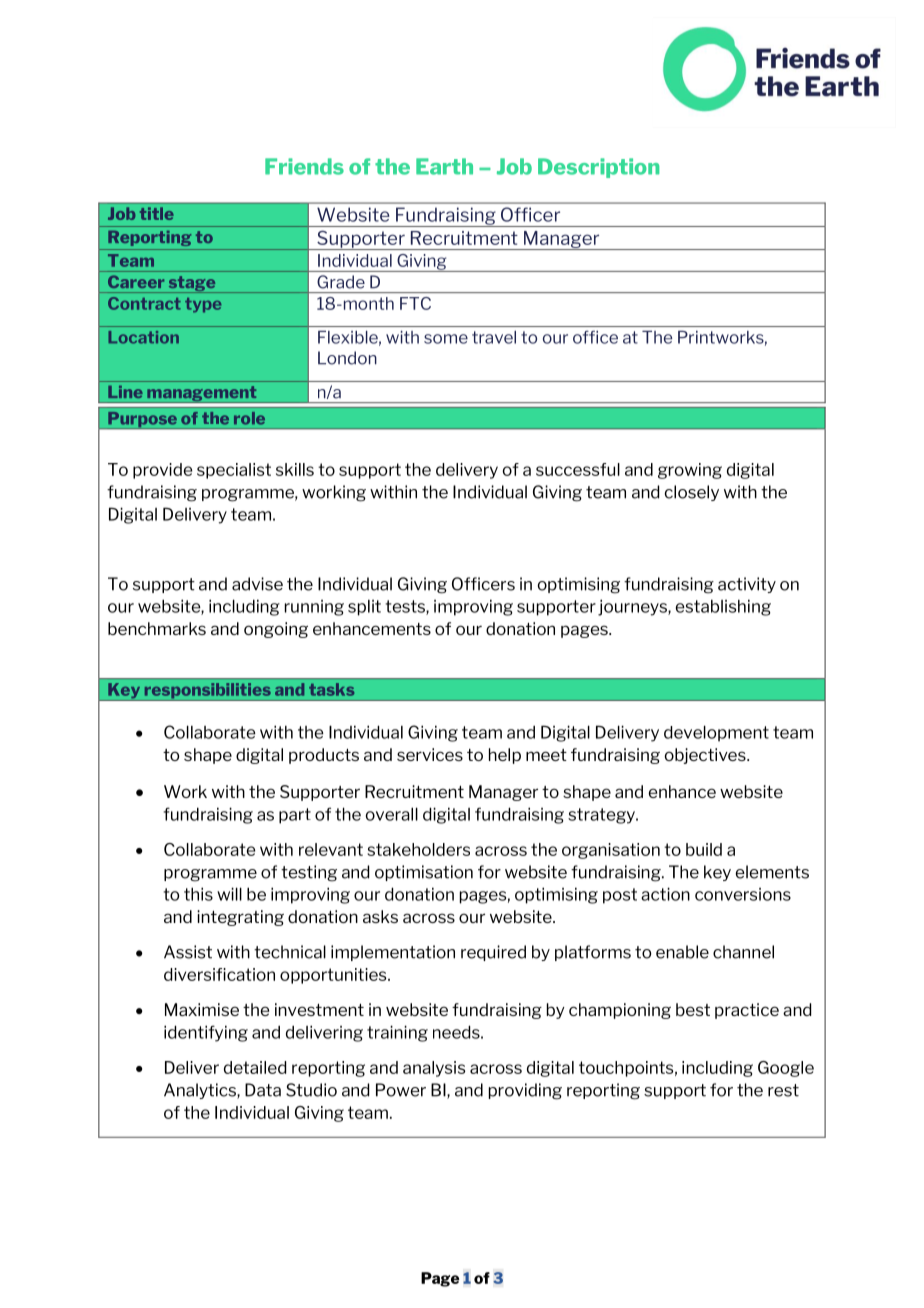 This screenshot has width=924, height=1308. Describe the element at coordinates (444, 166) in the screenshot. I see `Earth` at that location.
